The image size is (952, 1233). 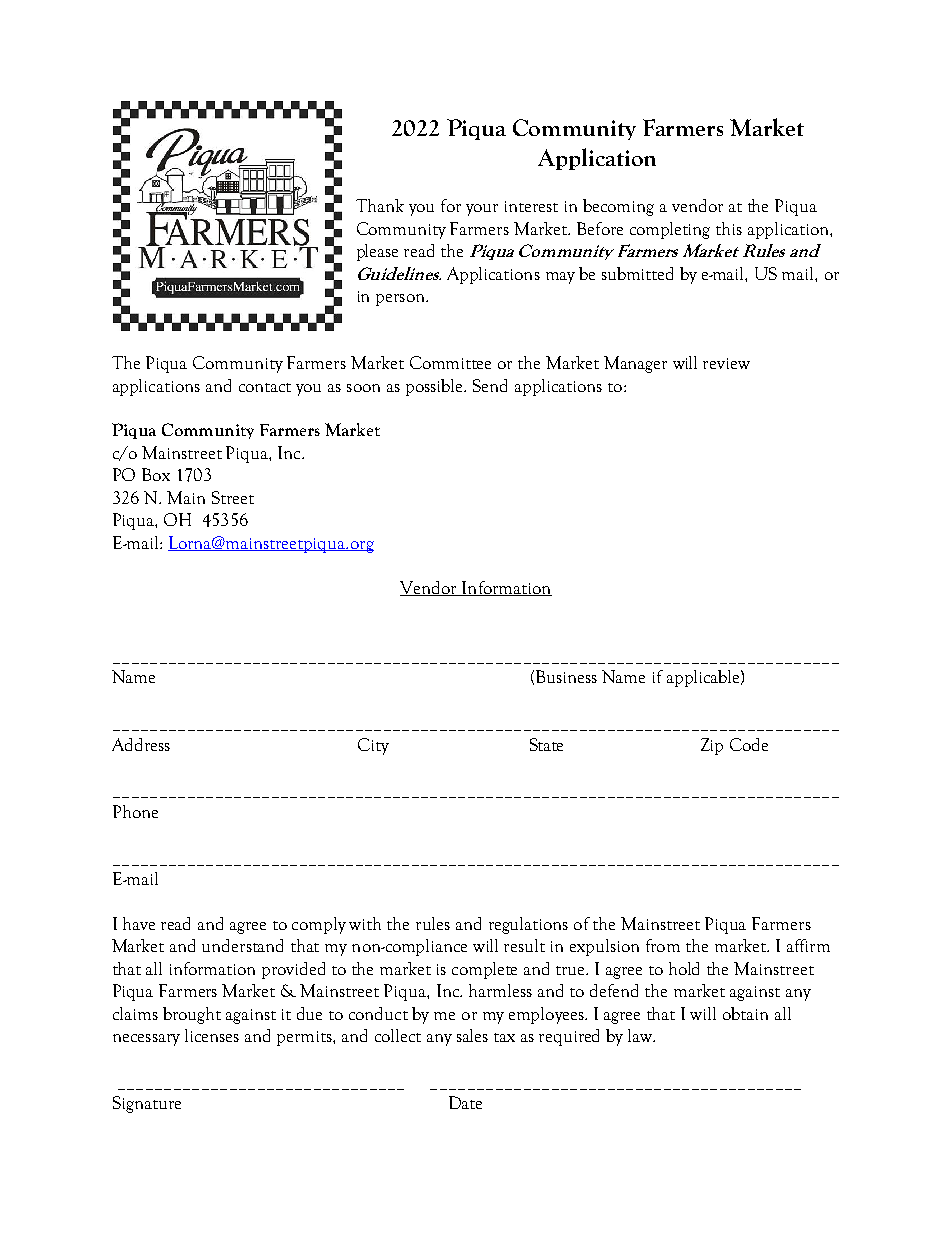 I want to click on licenses, so click(x=212, y=1035).
